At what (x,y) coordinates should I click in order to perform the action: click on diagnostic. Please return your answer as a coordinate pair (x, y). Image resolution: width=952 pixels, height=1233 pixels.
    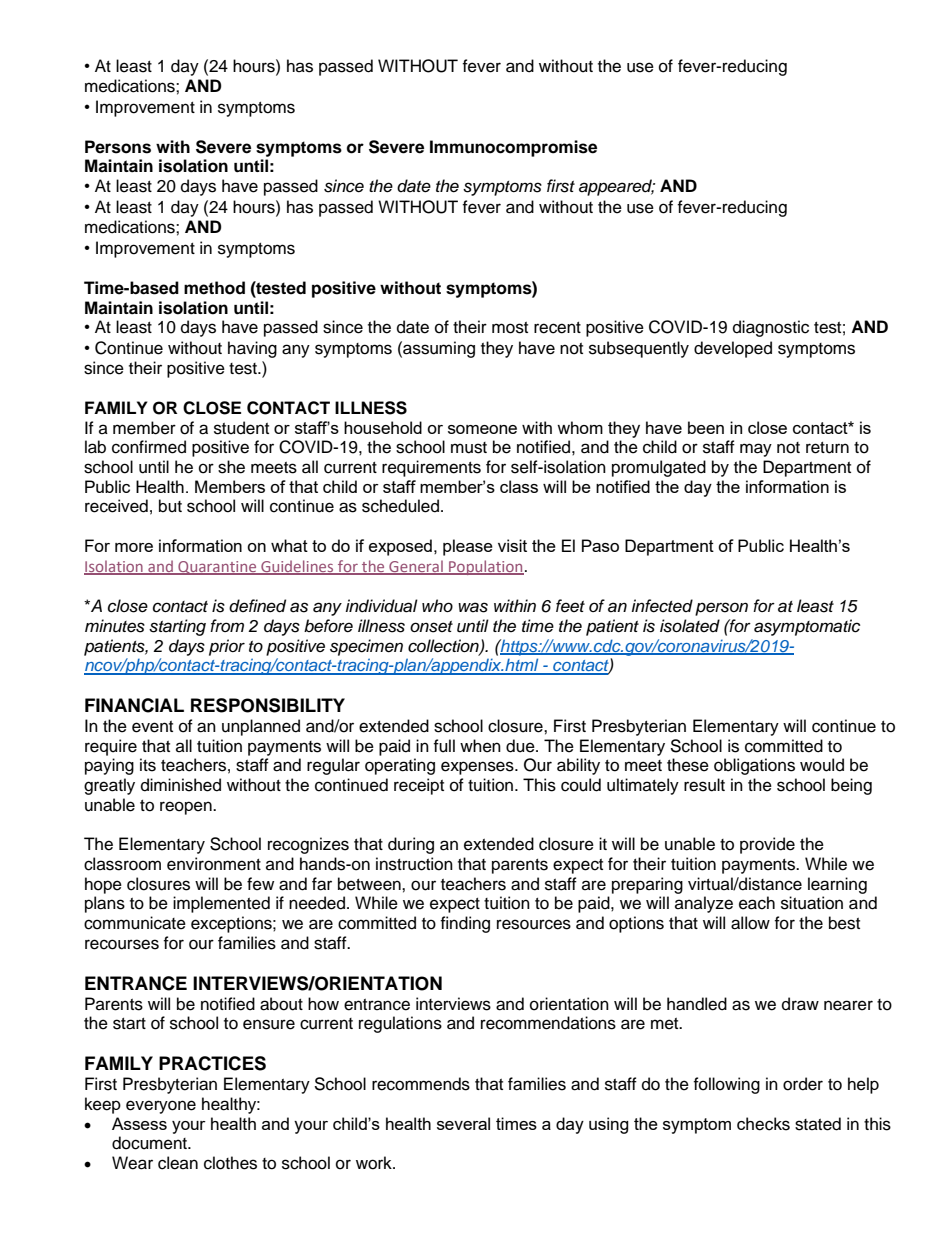
    Looking at the image, I should click on (771, 328).
